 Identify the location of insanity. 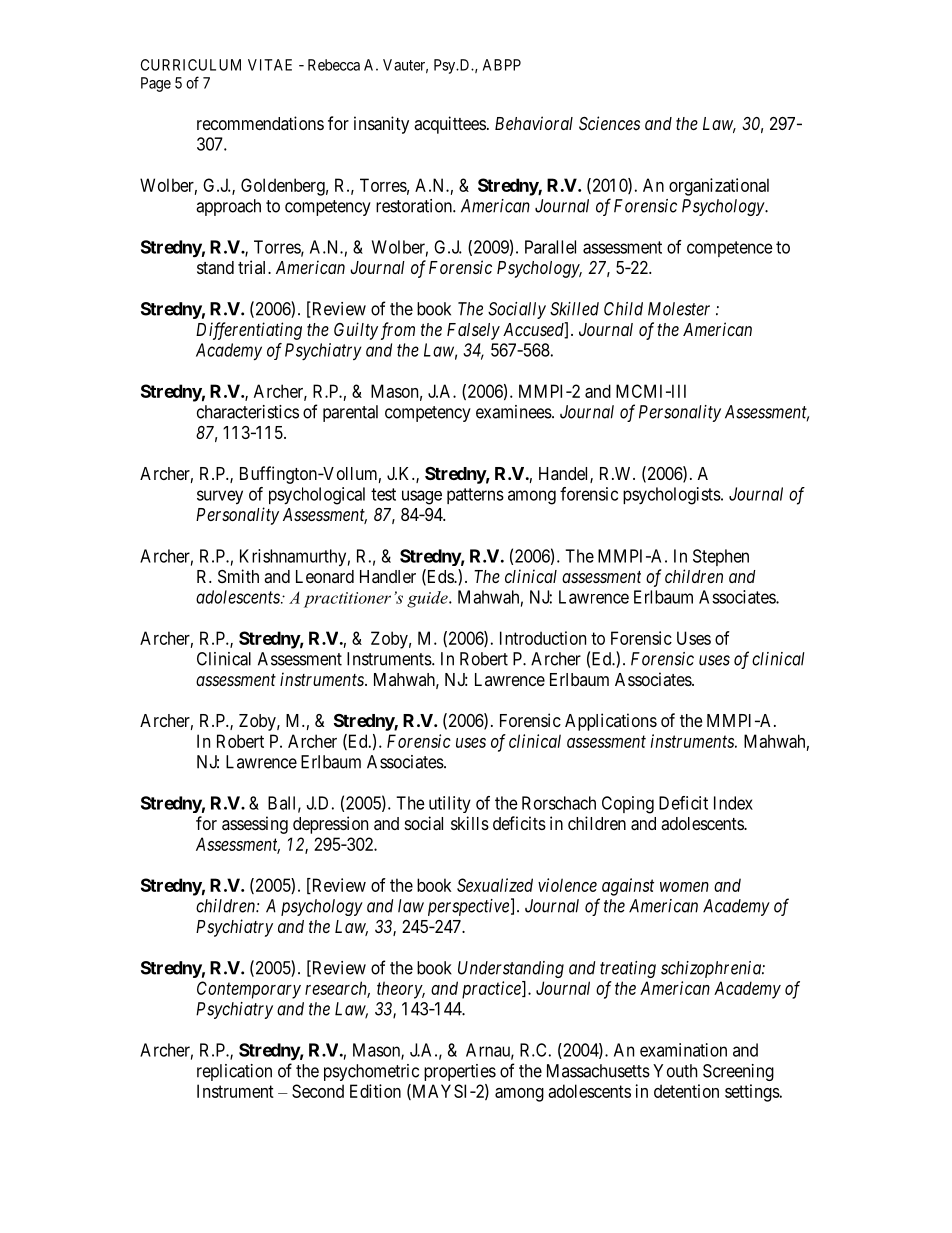
(381, 125).
